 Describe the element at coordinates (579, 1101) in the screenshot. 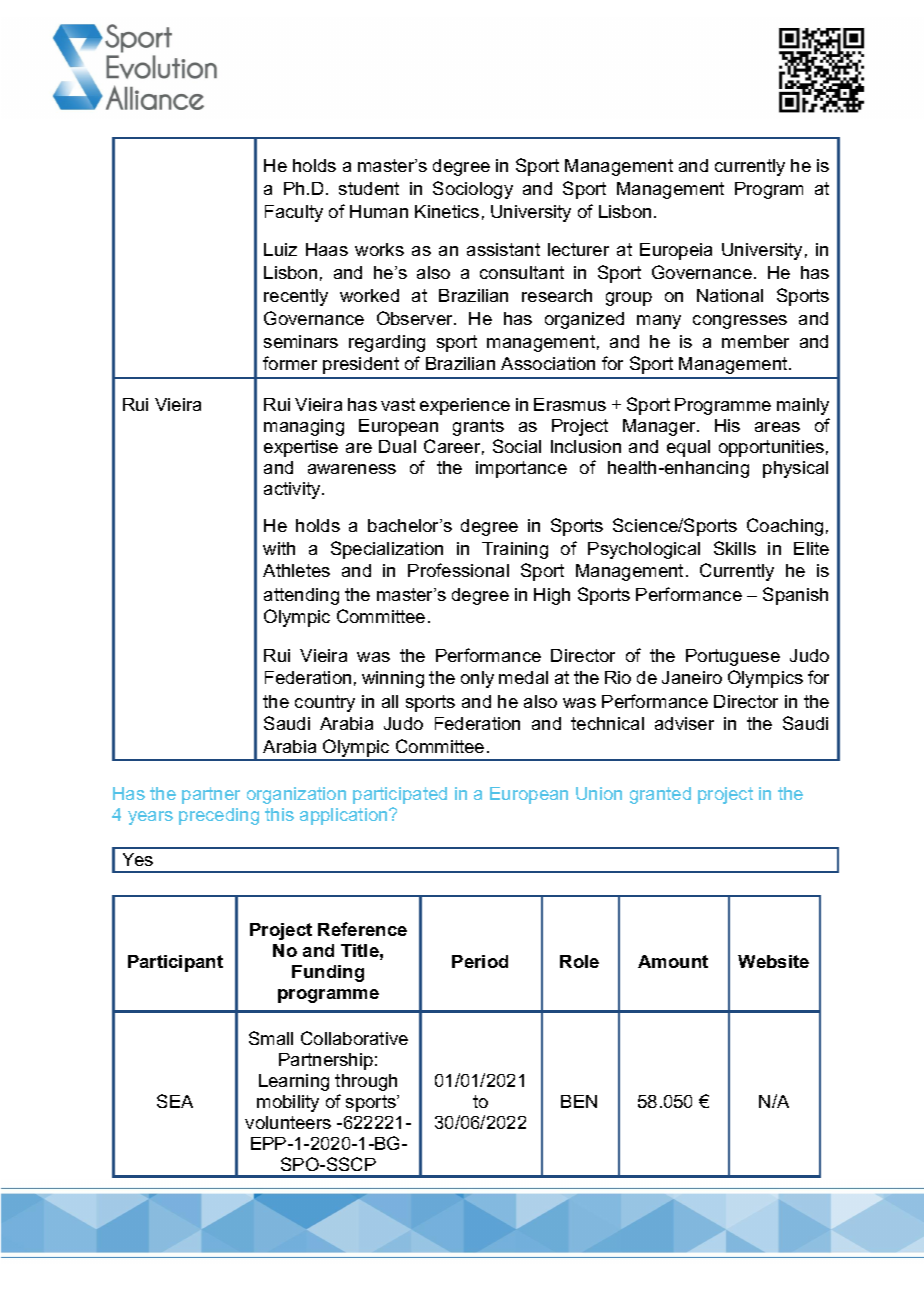

I see `BEN` at that location.
